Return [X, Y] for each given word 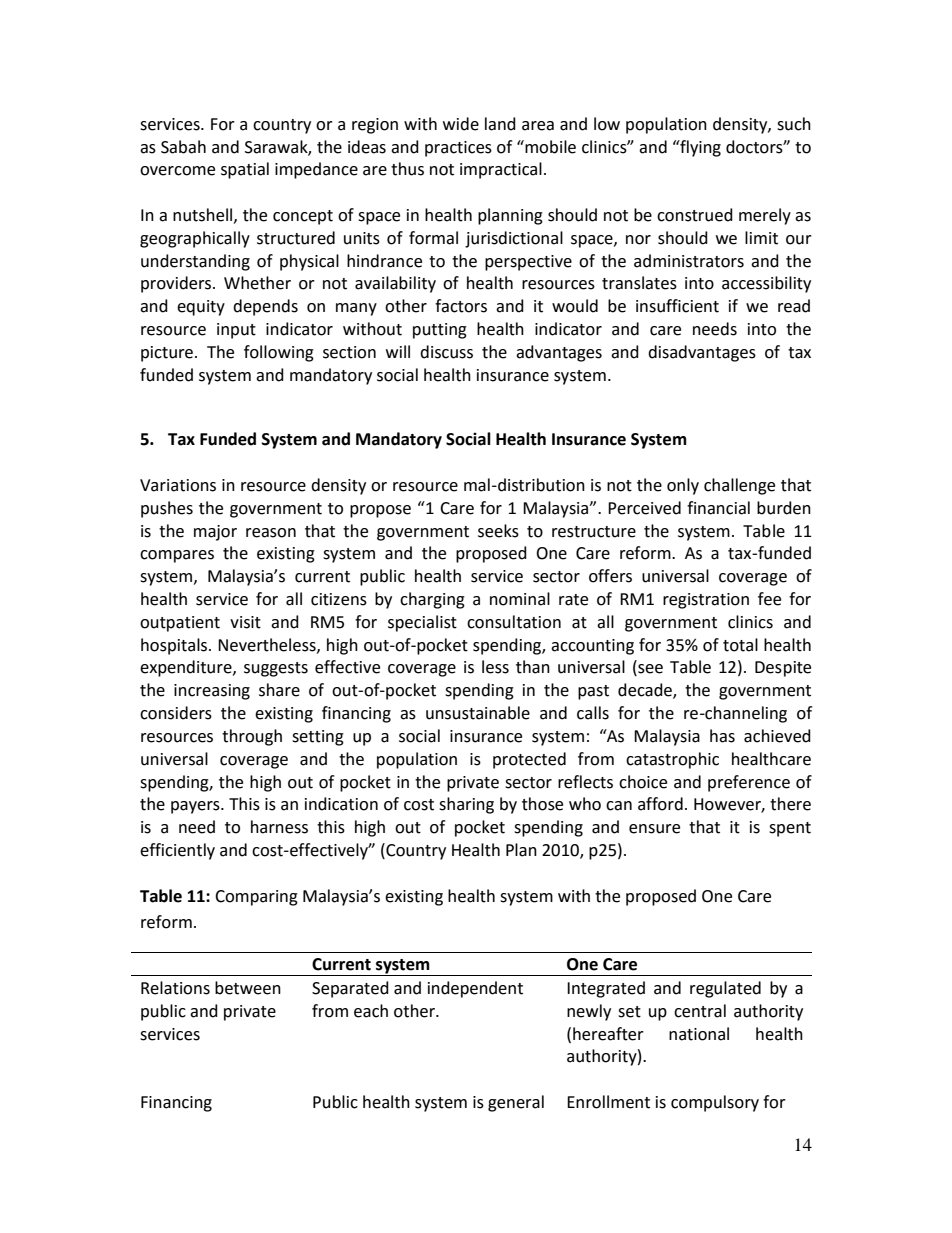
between [248, 988]
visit [245, 622]
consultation [514, 622]
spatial [245, 170]
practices [458, 149]
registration [706, 601]
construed [695, 215]
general [516, 1103]
